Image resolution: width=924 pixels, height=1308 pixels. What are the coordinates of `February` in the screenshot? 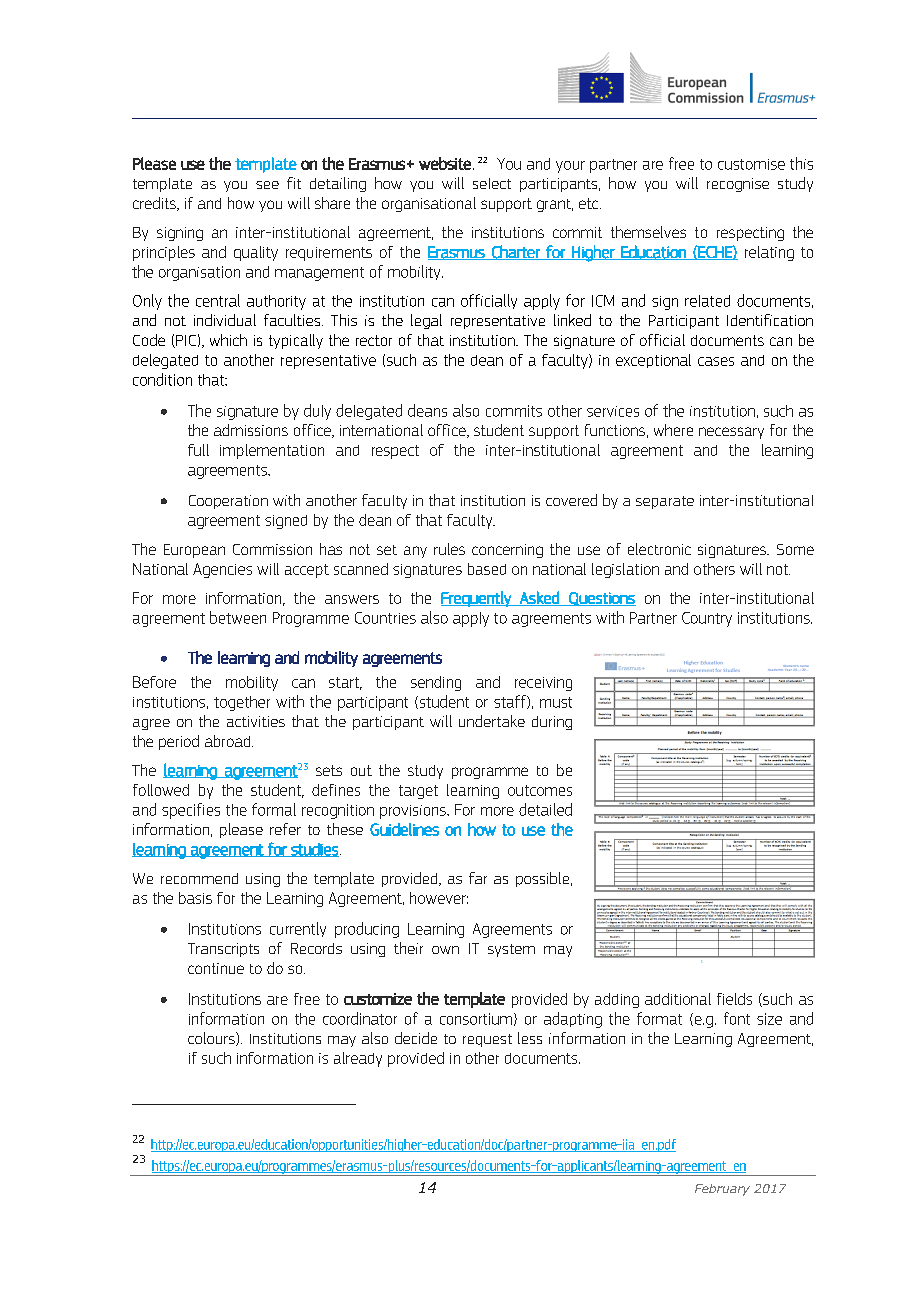 It's located at (722, 1190).
